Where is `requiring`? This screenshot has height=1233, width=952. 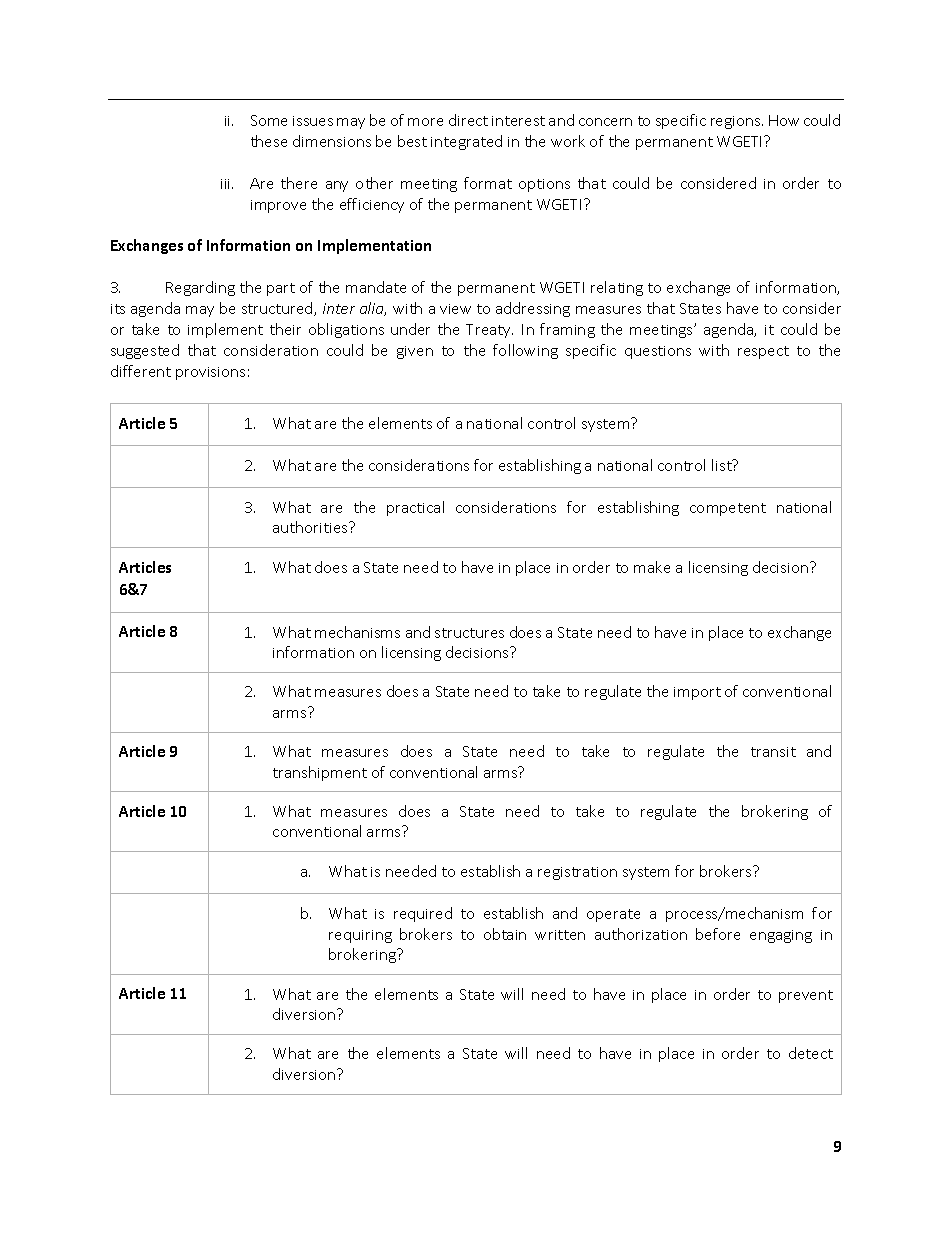
requiring is located at coordinates (360, 936).
